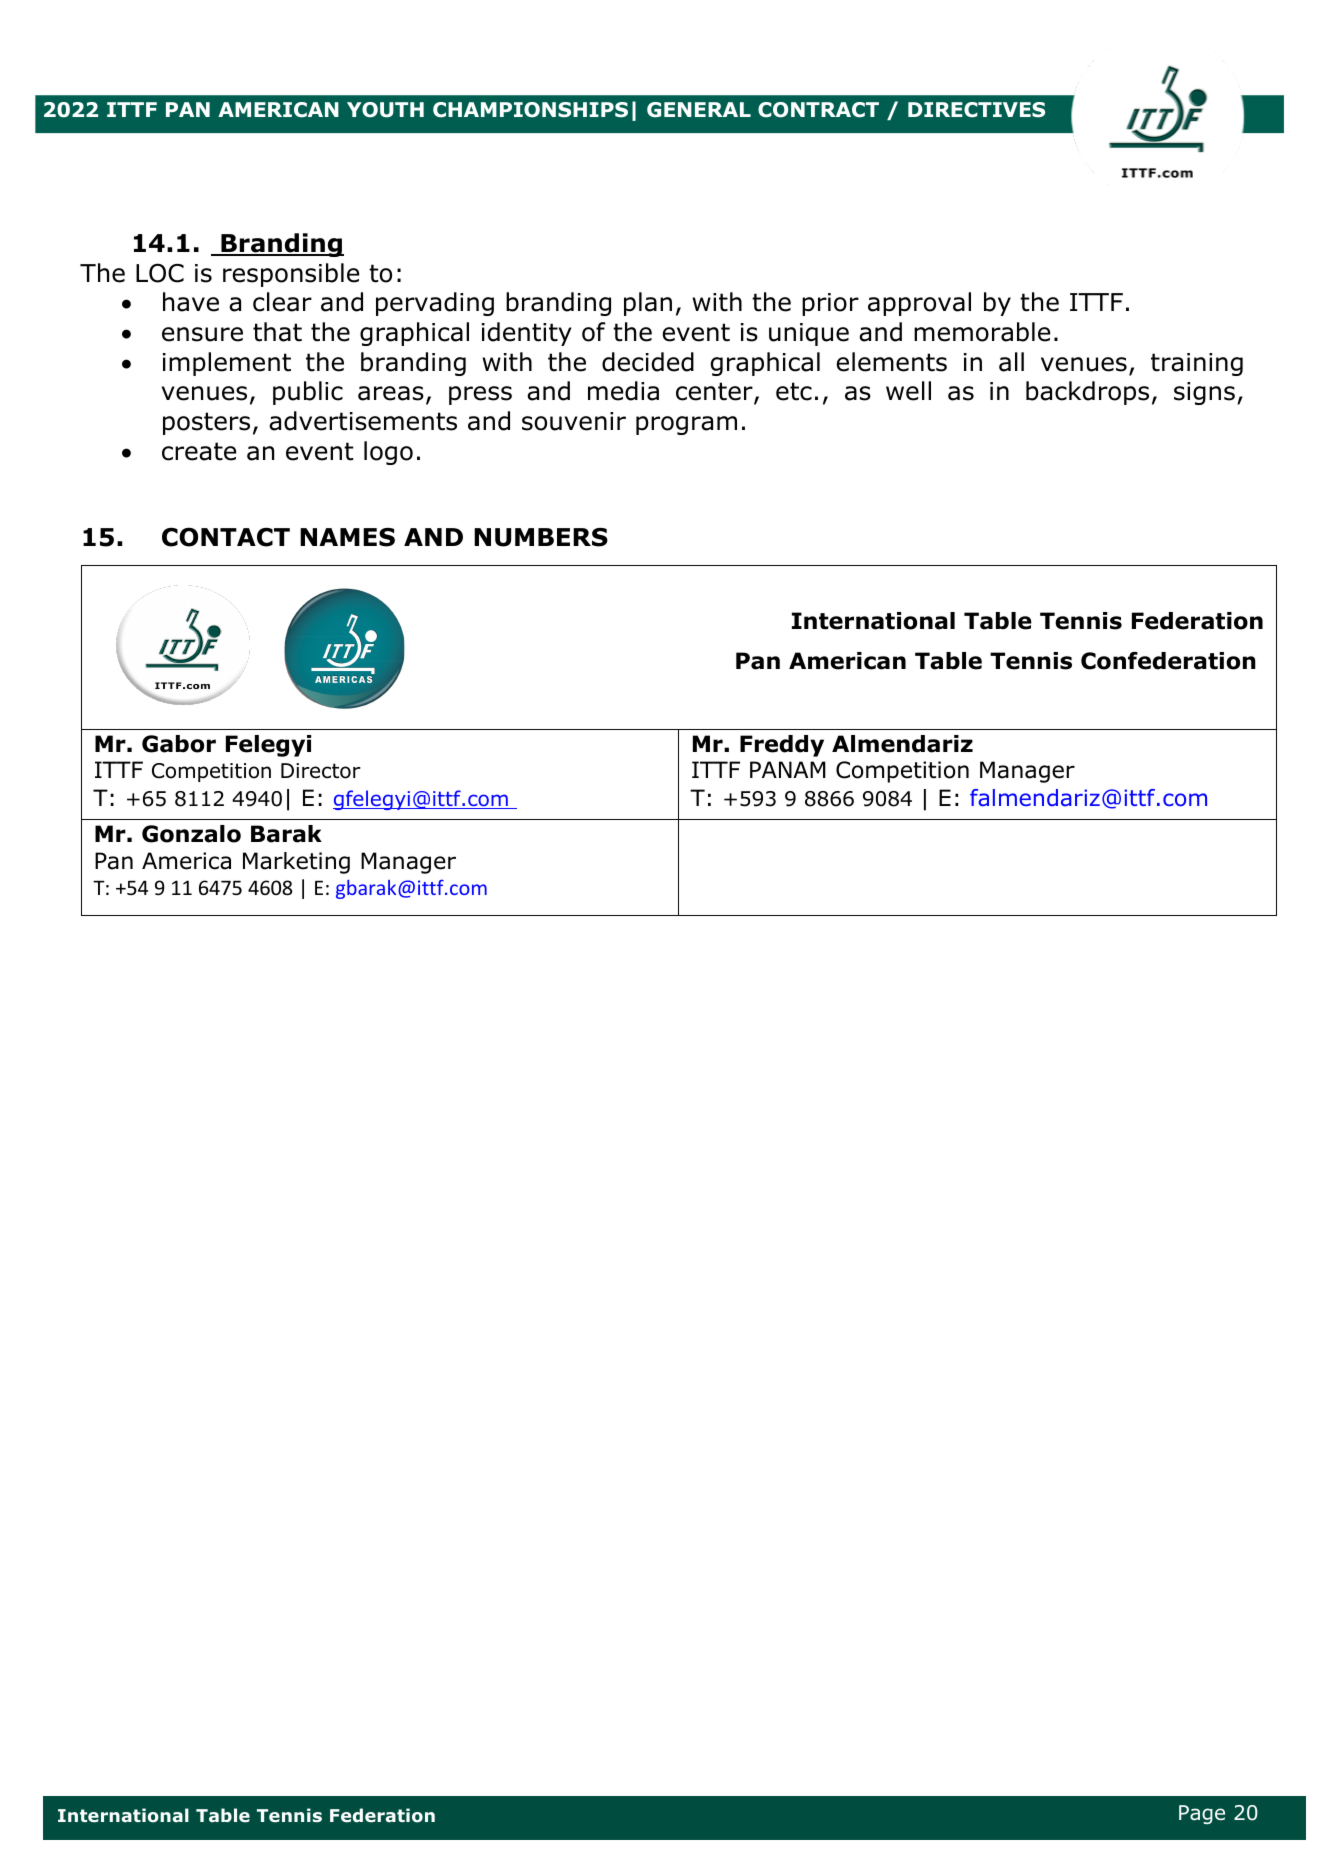 The width and height of the page is (1325, 1874). What do you see at coordinates (191, 834) in the page?
I see `Gonzalo` at bounding box center [191, 834].
